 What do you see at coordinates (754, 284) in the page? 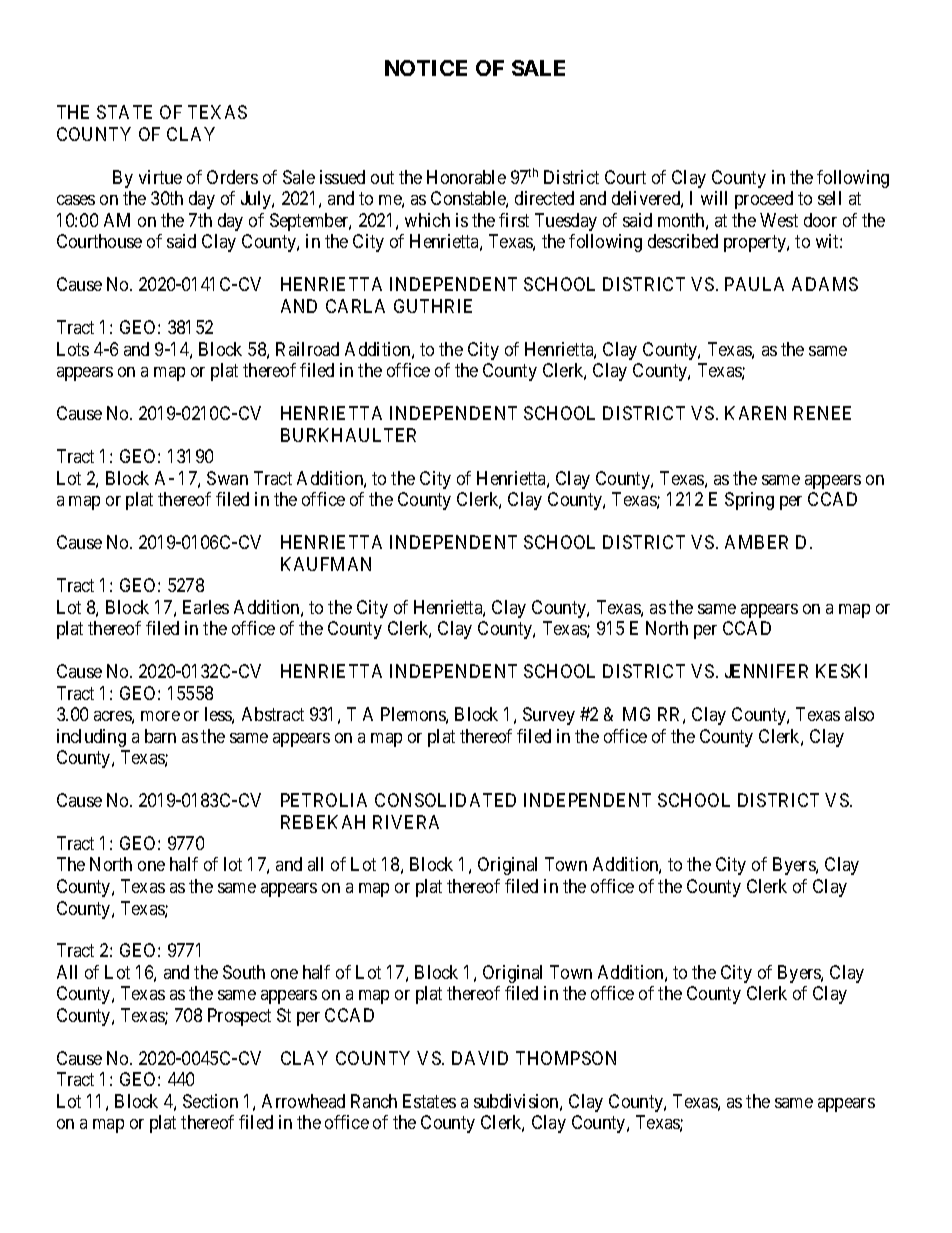
I see `PAULA` at bounding box center [754, 284].
